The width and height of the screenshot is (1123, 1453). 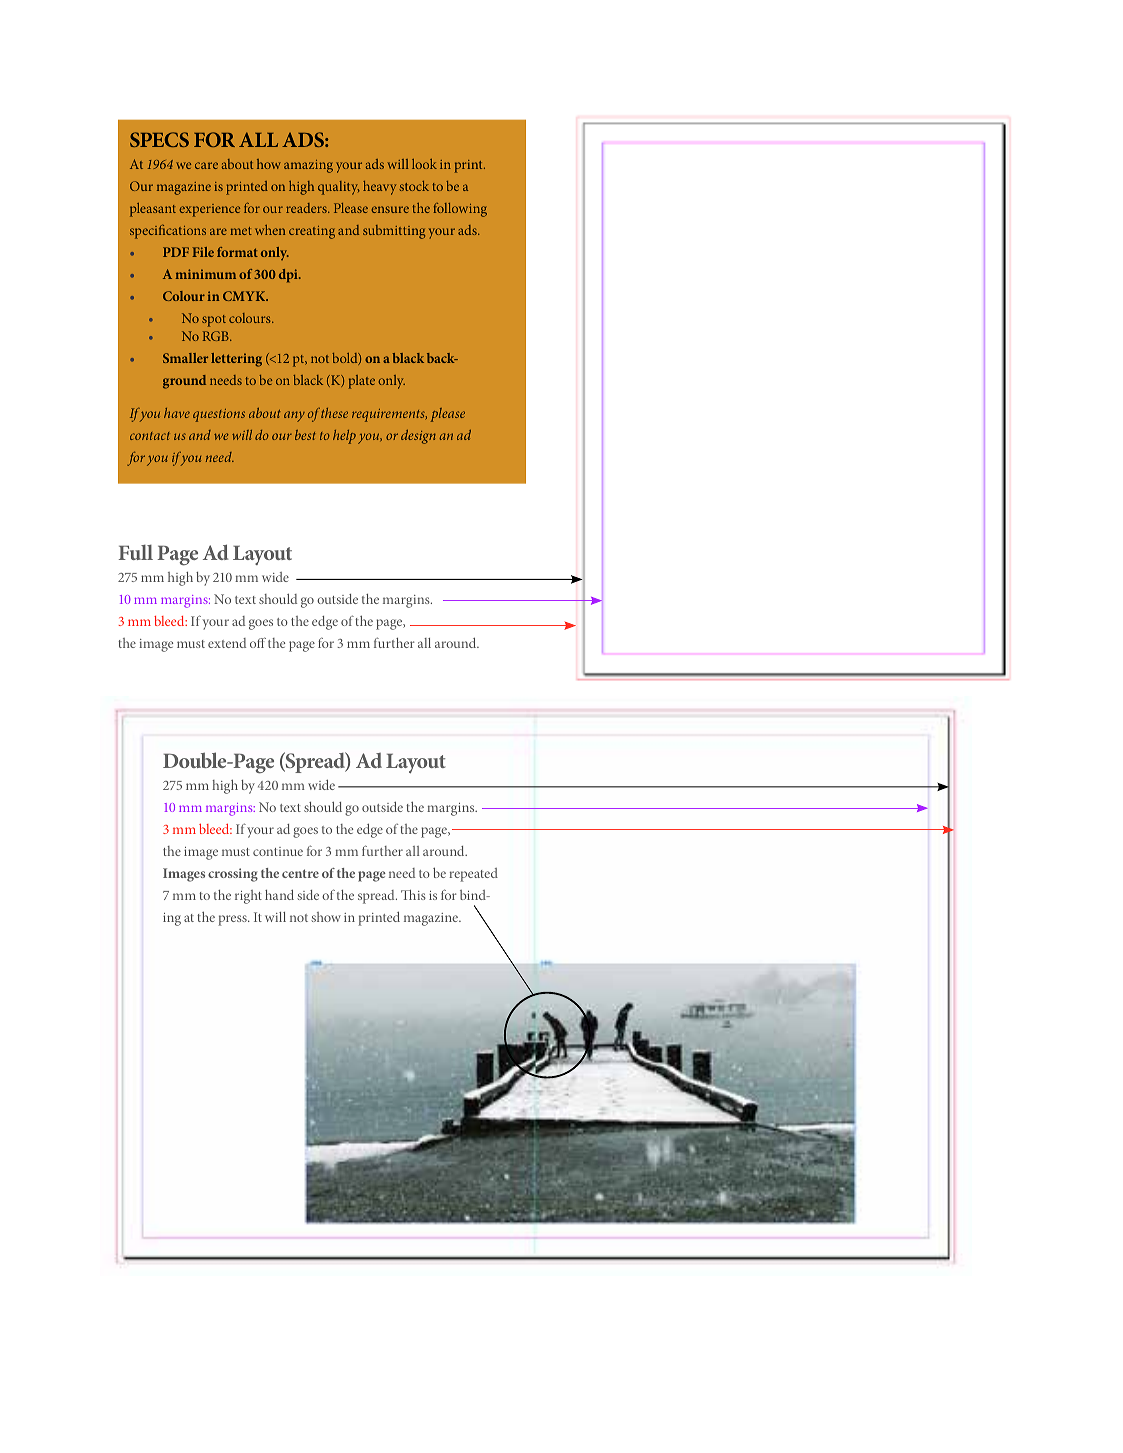 What do you see at coordinates (362, 382) in the screenshot?
I see `plate` at bounding box center [362, 382].
